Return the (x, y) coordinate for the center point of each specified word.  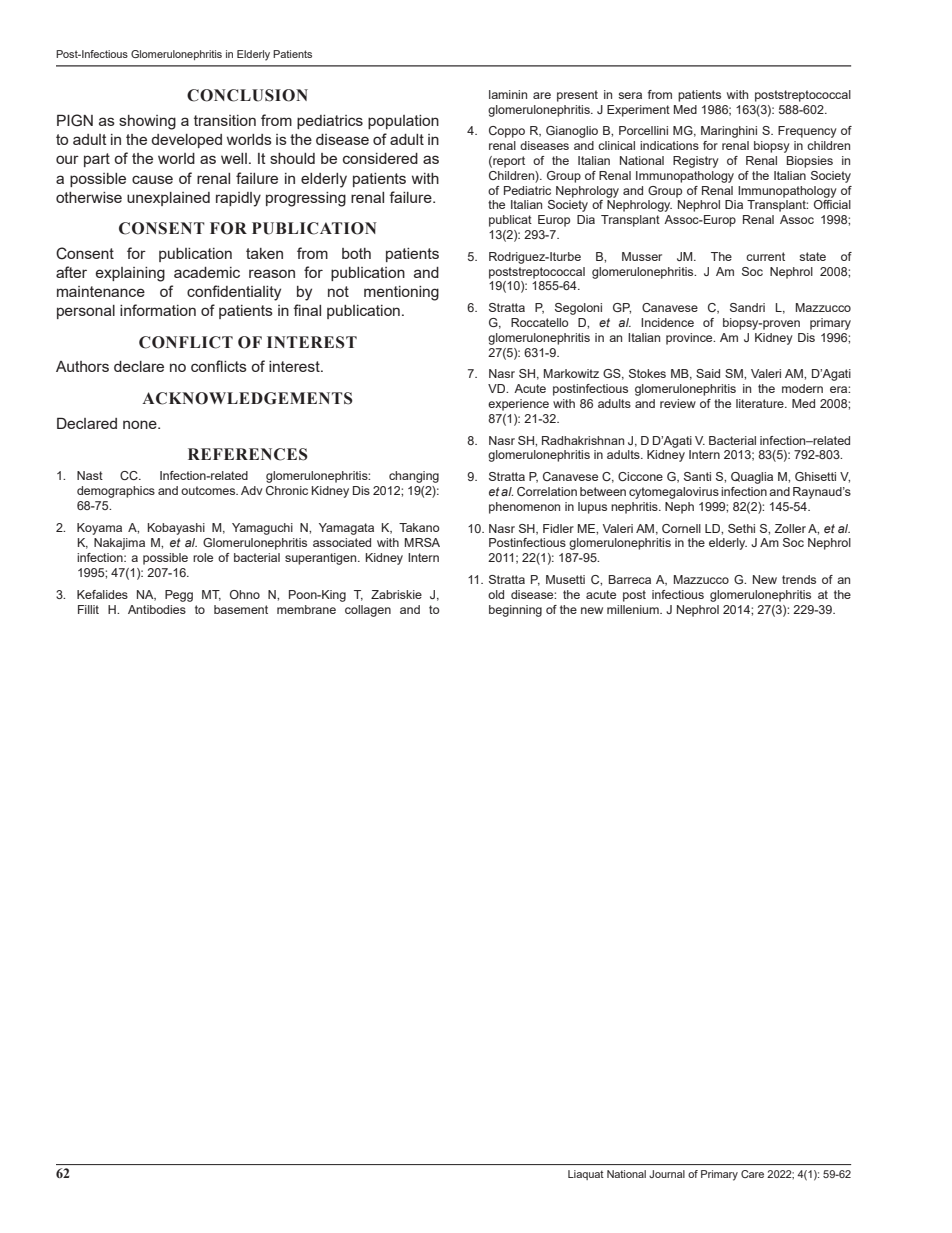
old (496, 594)
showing (147, 122)
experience (518, 405)
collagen (368, 611)
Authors (82, 366)
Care (752, 1174)
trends (799, 579)
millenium (634, 609)
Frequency (807, 132)
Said (708, 373)
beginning (515, 611)
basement (241, 609)
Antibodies (157, 609)
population (403, 122)
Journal (667, 1174)
